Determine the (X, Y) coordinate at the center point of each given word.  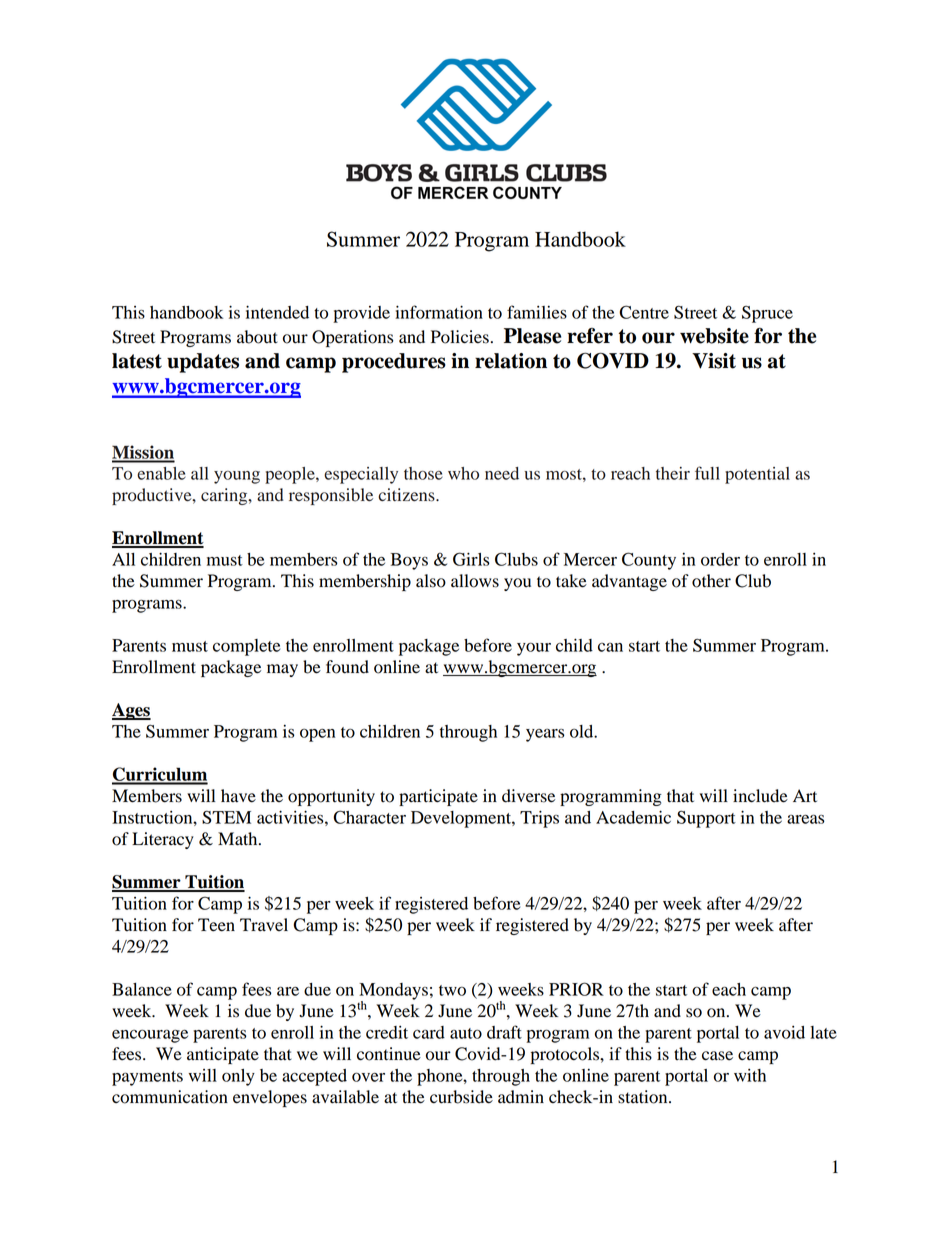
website (714, 336)
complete (246, 647)
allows (475, 581)
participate (438, 797)
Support (706, 819)
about (257, 337)
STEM (226, 817)
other (711, 581)
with (750, 1075)
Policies (460, 337)
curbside (461, 1097)
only (238, 1077)
